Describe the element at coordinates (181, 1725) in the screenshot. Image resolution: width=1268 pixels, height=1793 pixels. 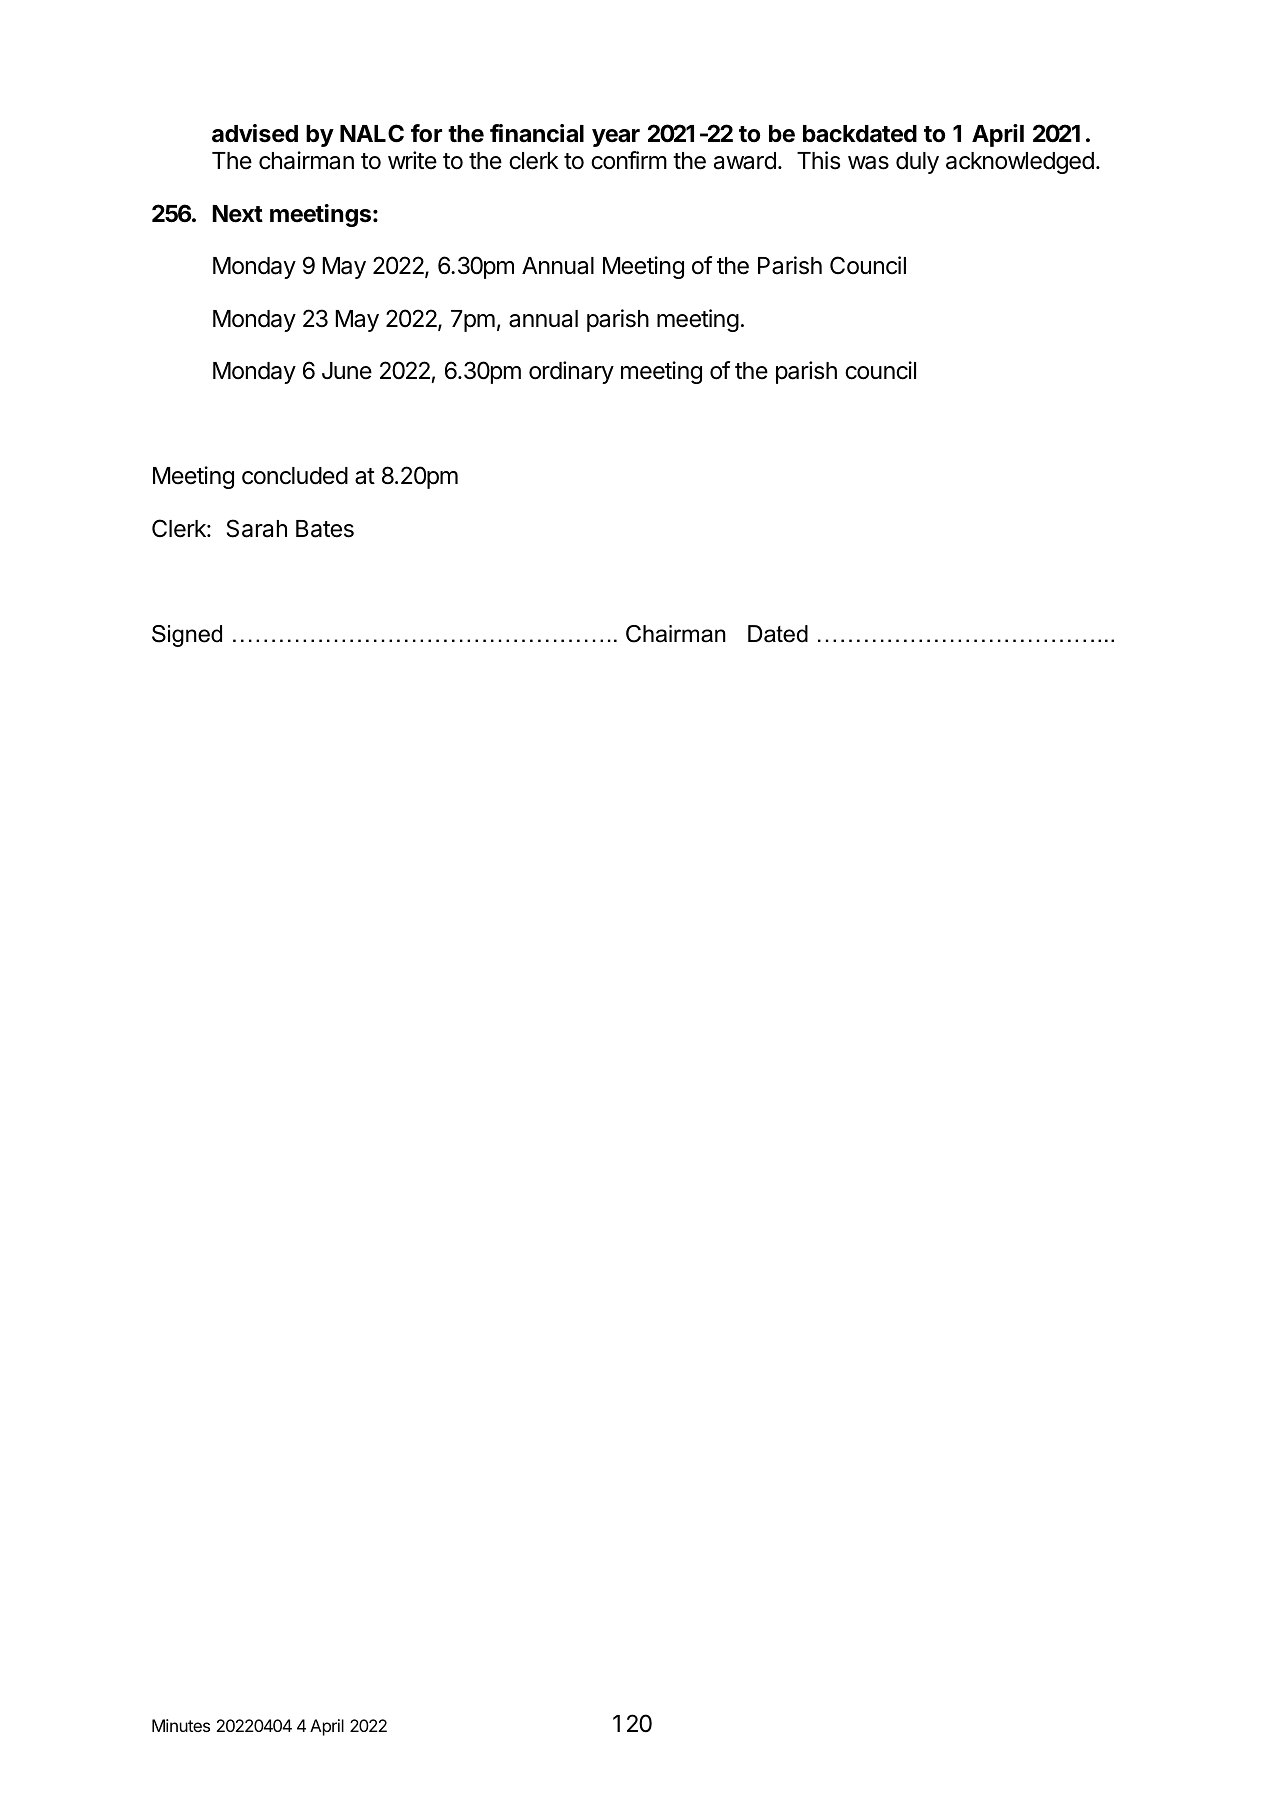
I see `Minutes` at that location.
